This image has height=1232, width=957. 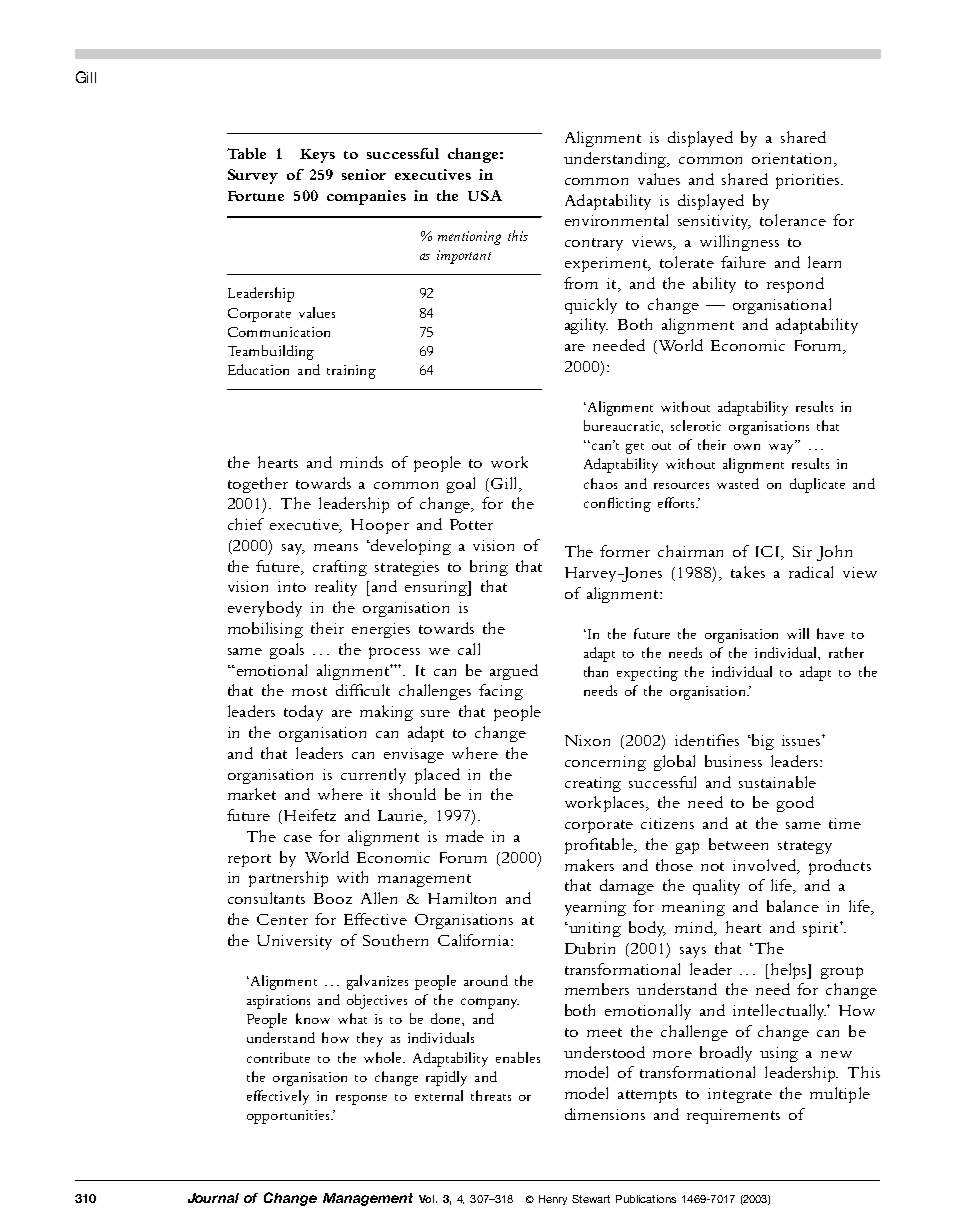 What do you see at coordinates (258, 485) in the image?
I see `together` at bounding box center [258, 485].
